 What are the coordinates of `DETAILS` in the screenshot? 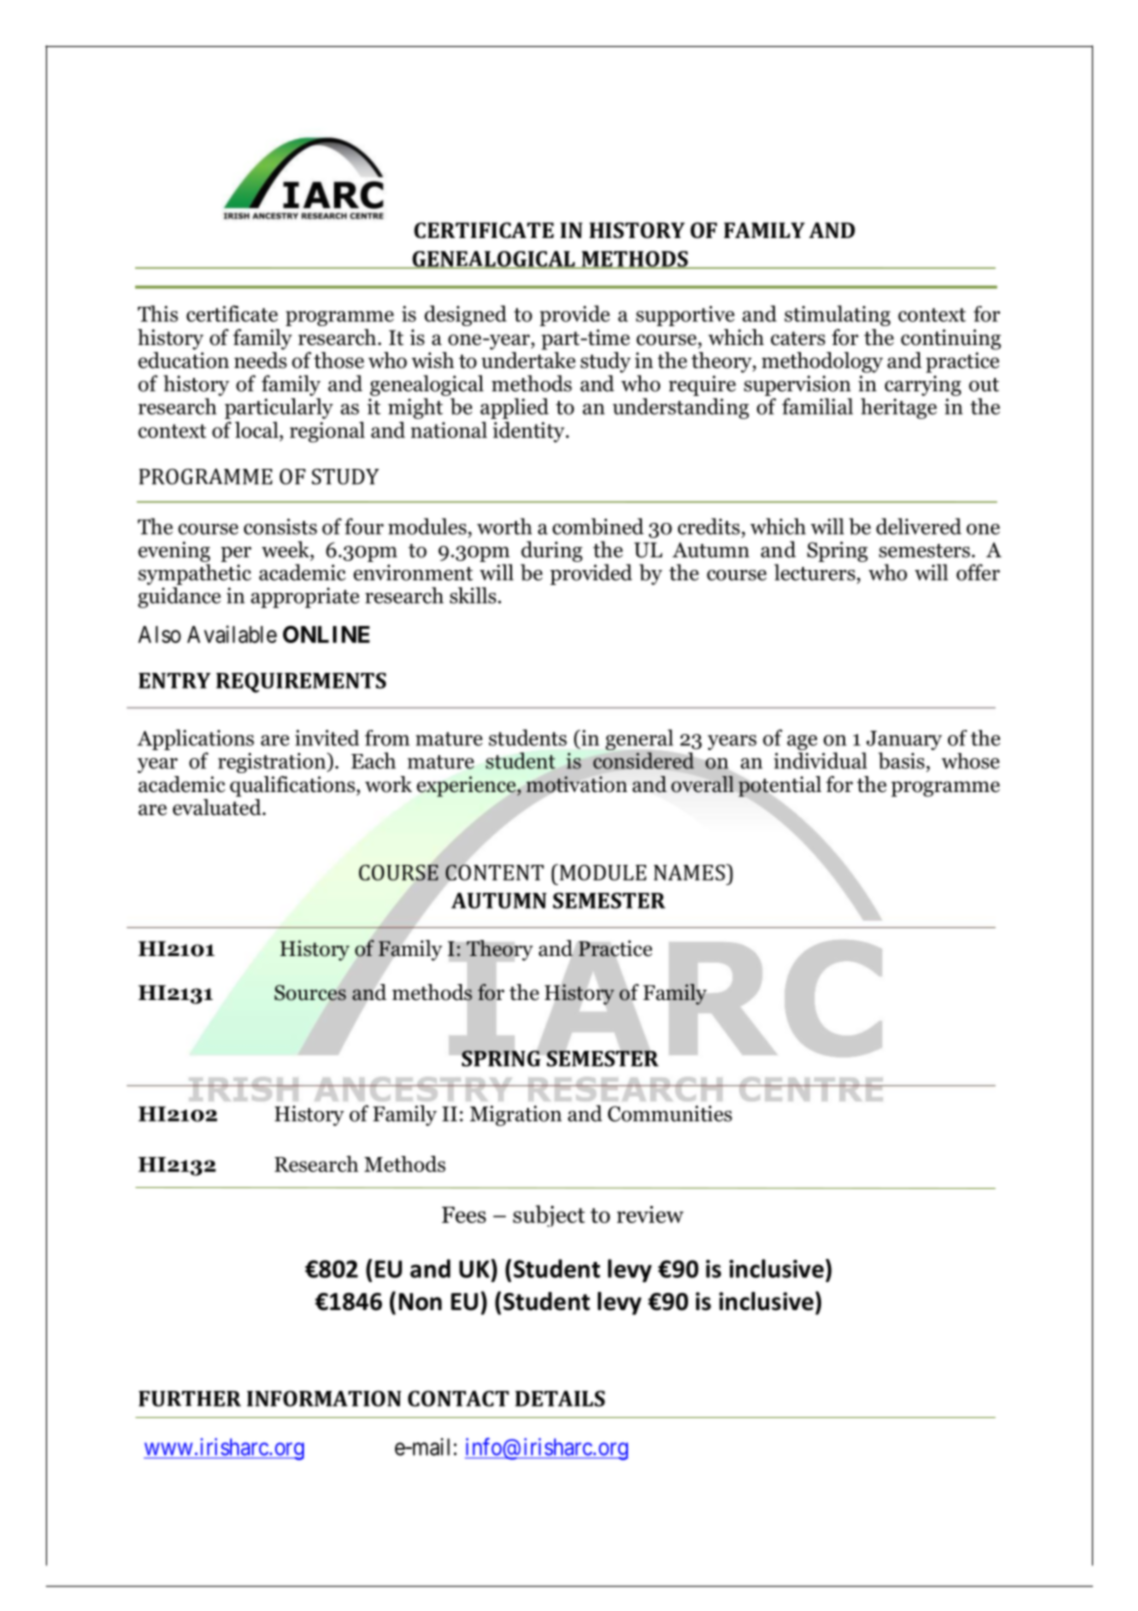 It's located at (560, 1398).
